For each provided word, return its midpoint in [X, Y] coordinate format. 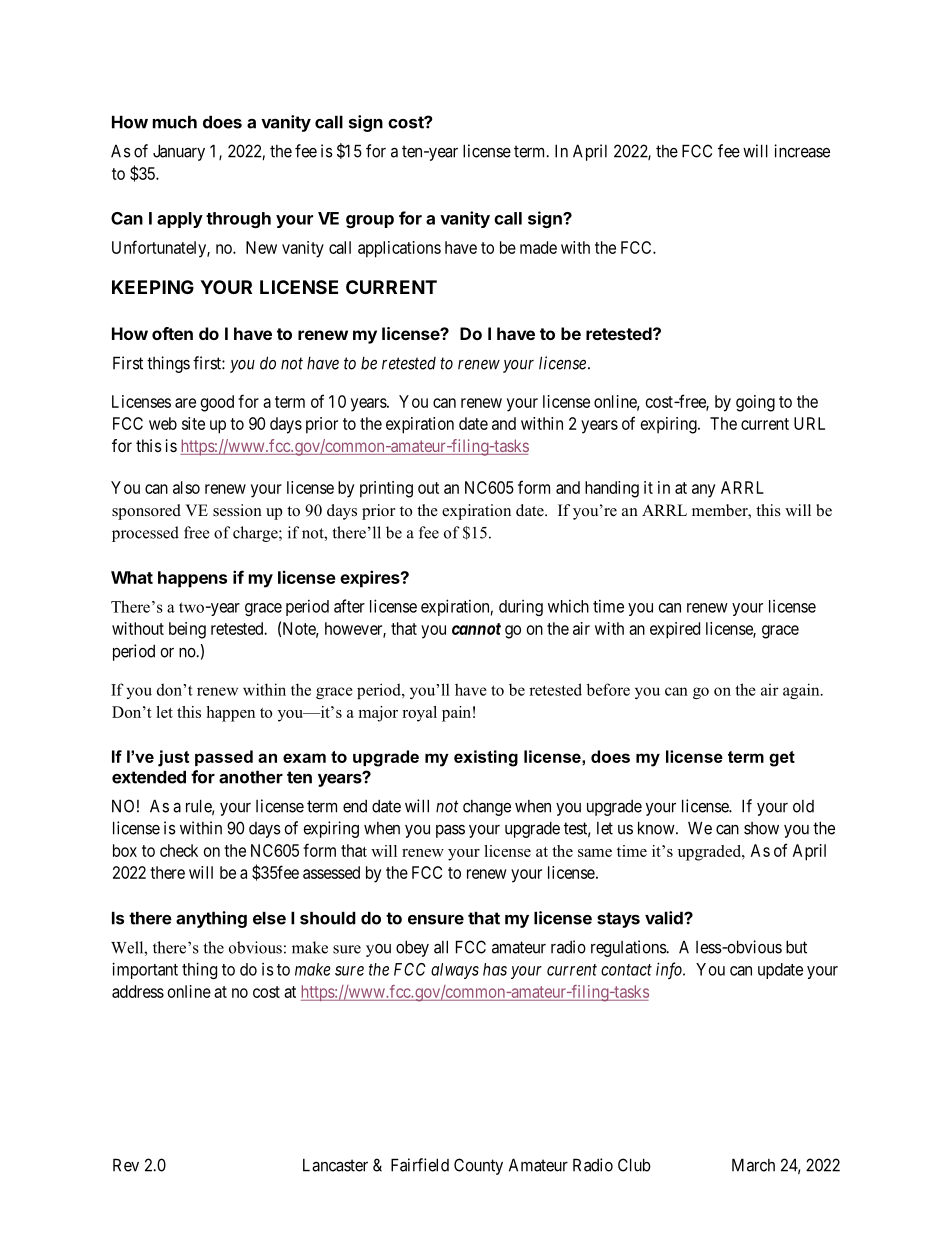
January [179, 152]
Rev [126, 1165]
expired [675, 630]
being [187, 630]
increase [802, 151]
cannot [476, 629]
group [370, 221]
